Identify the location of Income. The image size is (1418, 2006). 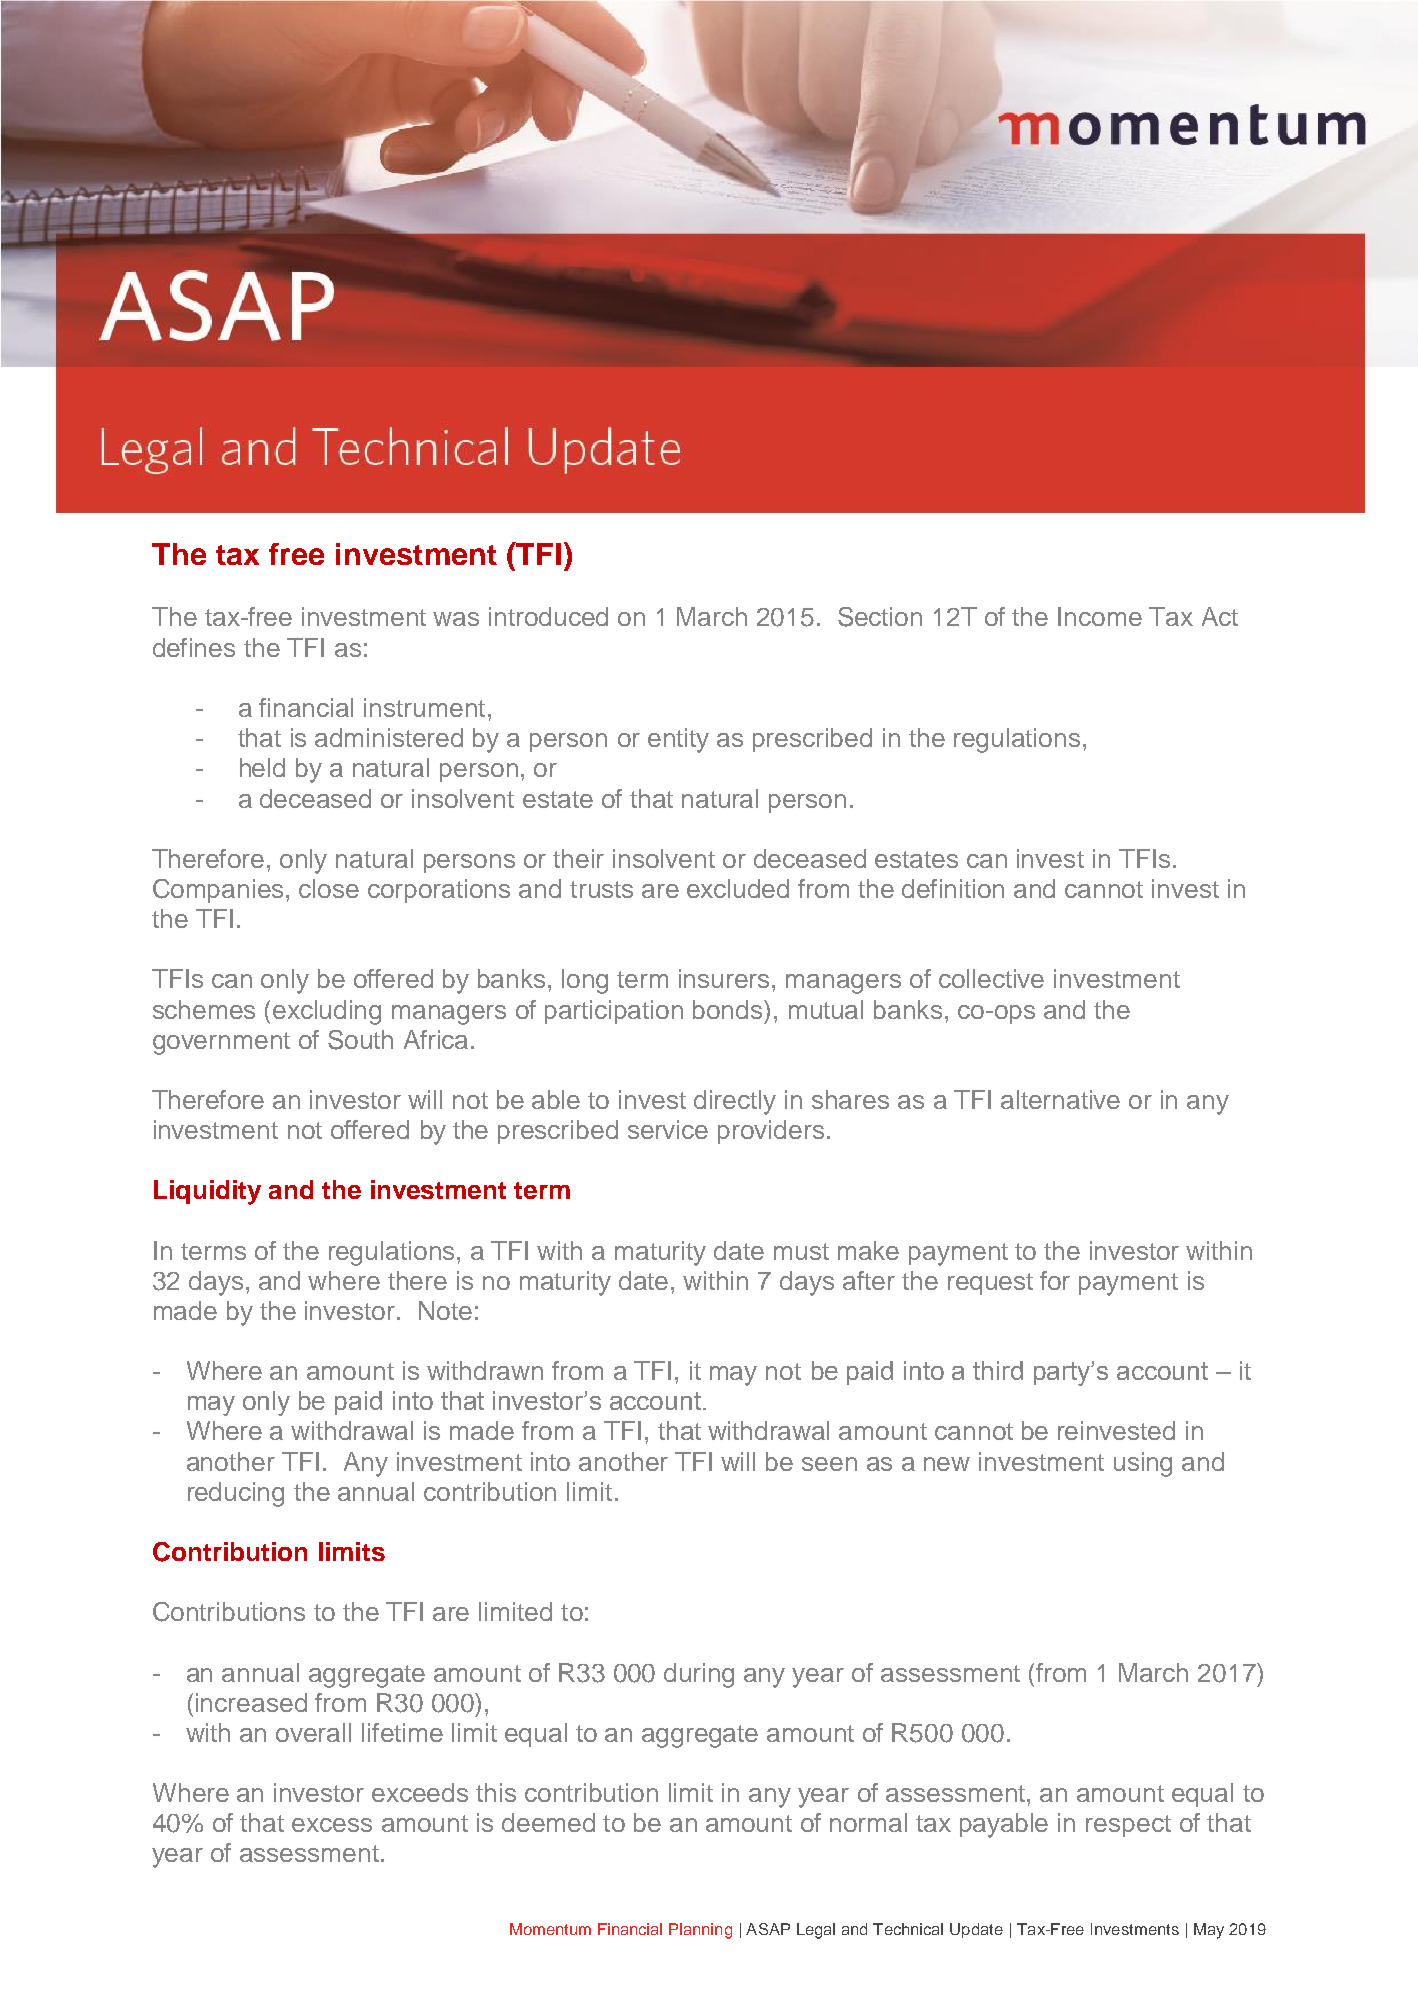
(1100, 616).
